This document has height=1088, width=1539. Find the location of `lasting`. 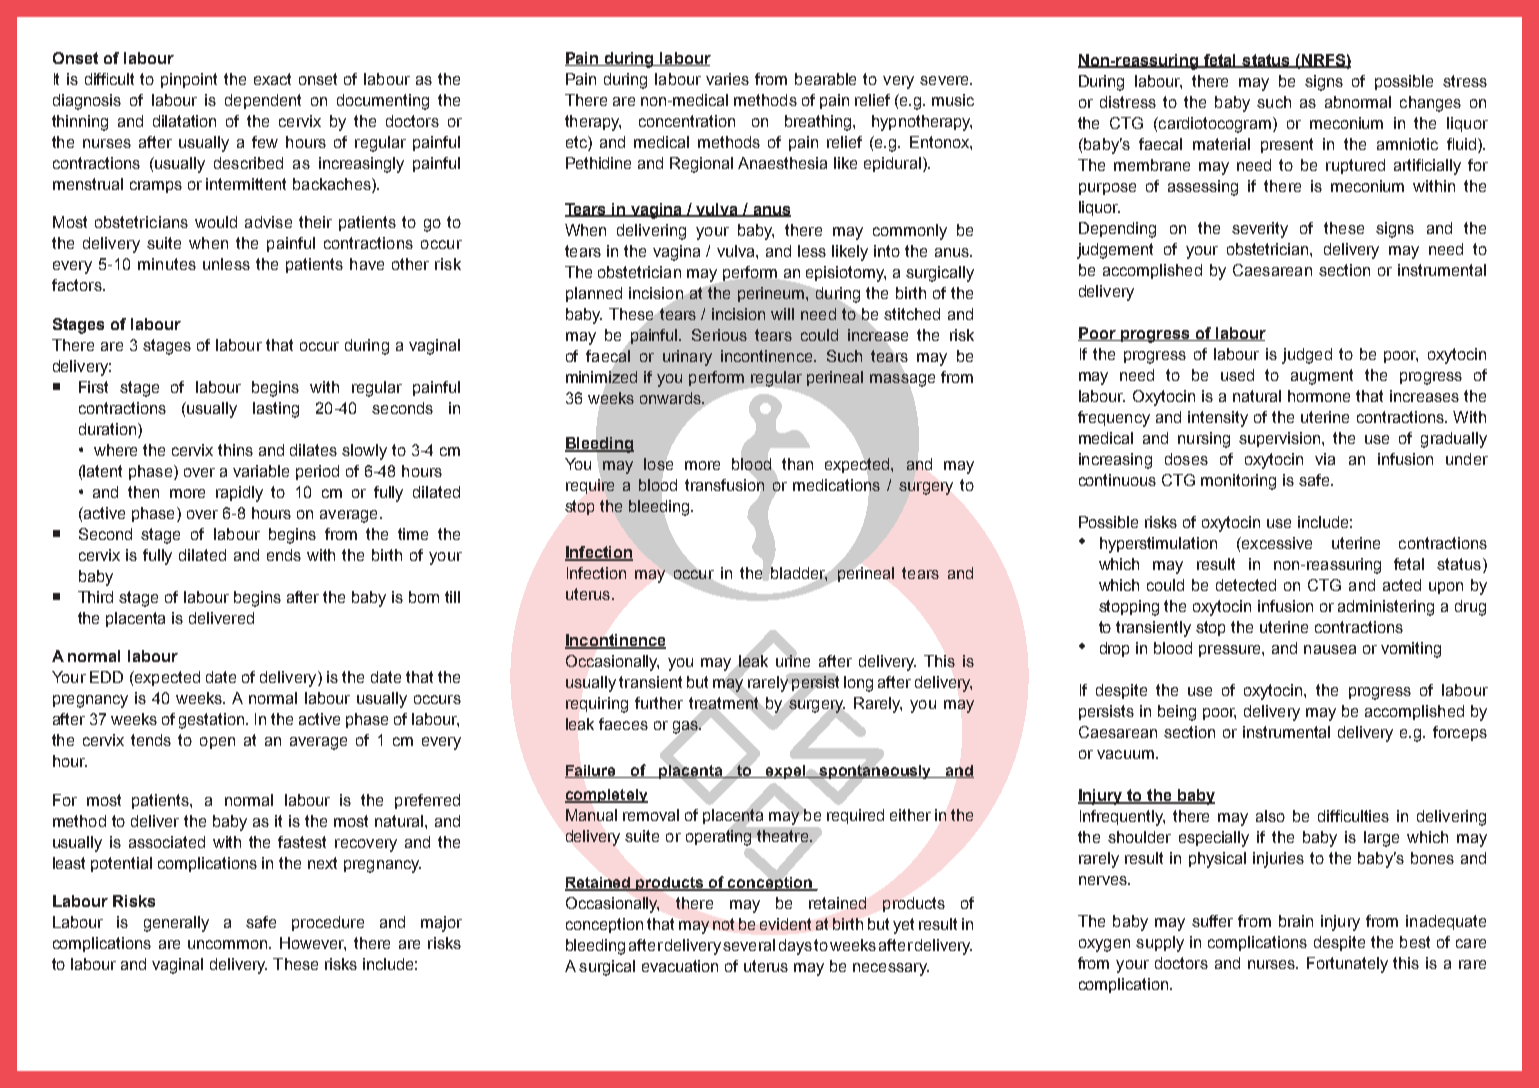

lasting is located at coordinates (276, 410).
